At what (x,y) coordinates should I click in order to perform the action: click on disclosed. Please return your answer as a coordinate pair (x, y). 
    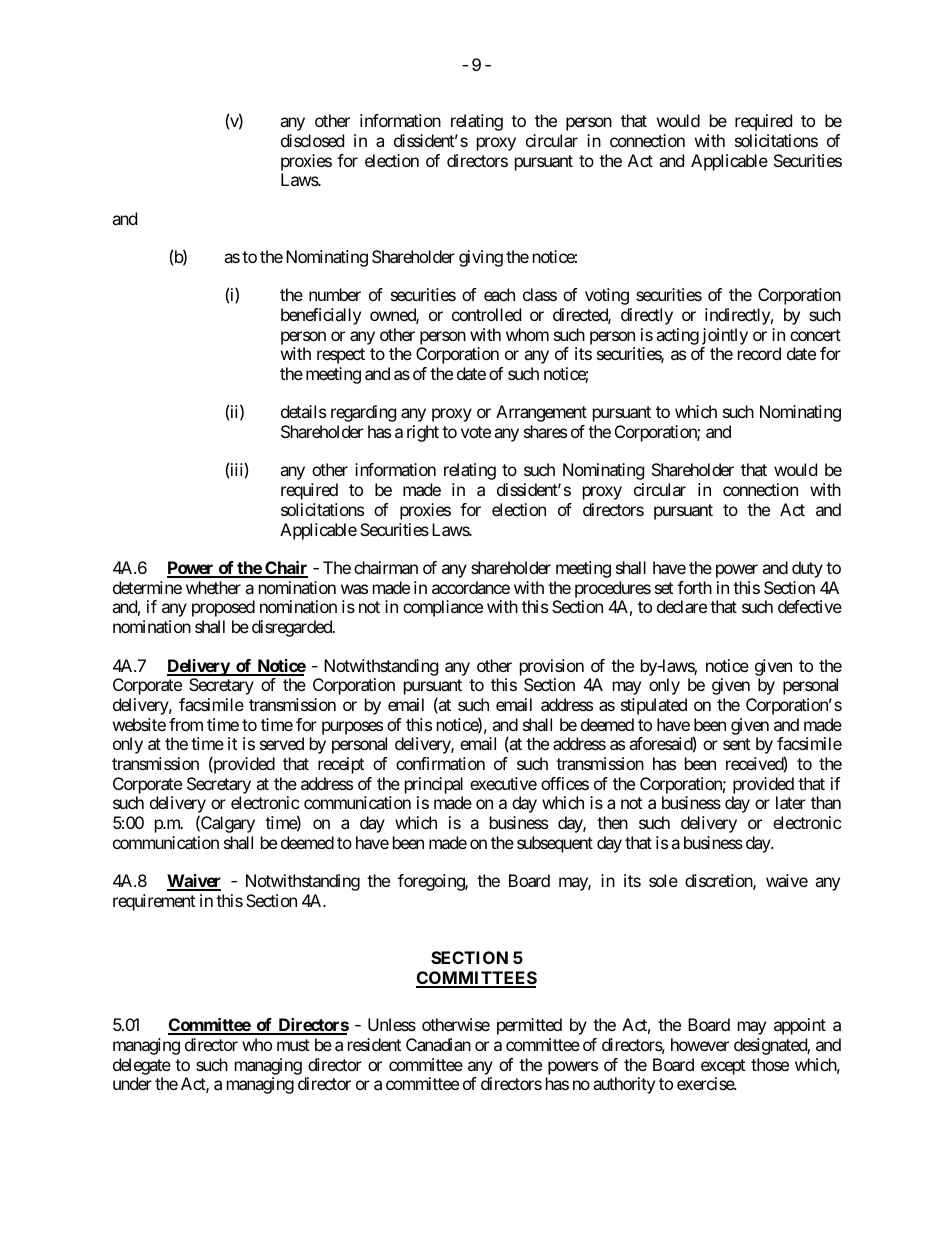
    Looking at the image, I should click on (312, 140).
